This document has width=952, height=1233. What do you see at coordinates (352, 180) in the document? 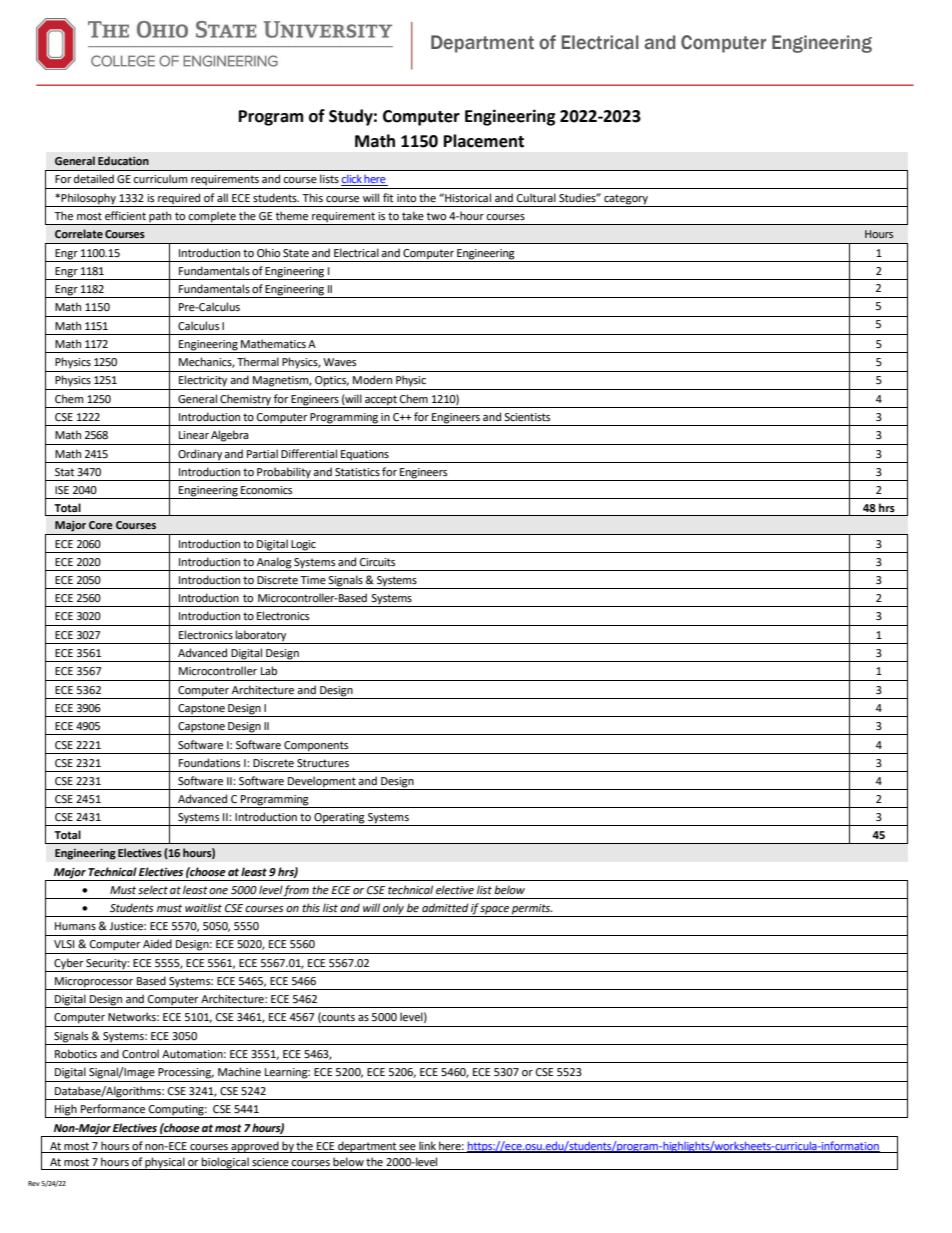
I see `click` at bounding box center [352, 180].
